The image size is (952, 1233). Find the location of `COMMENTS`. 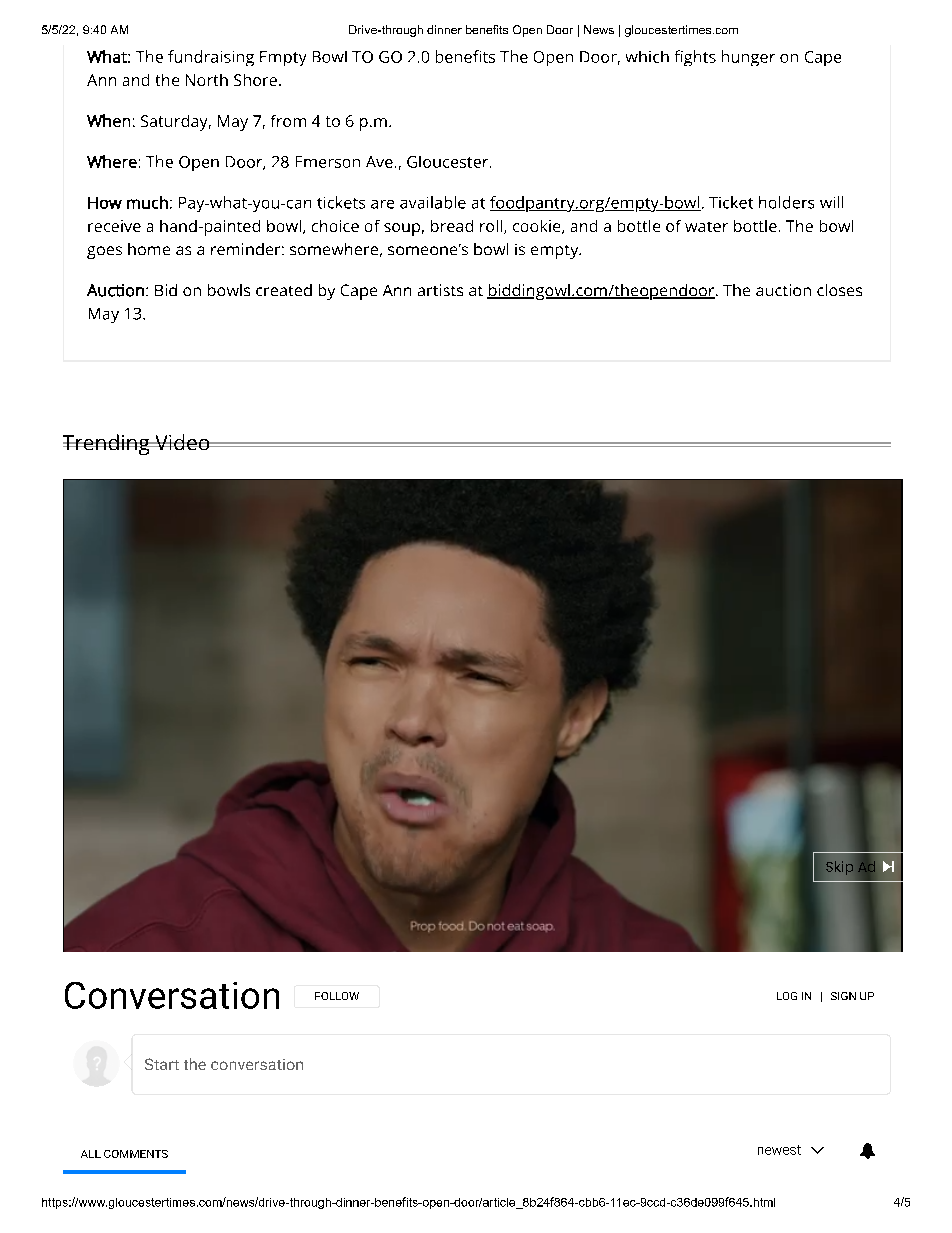

COMMENTS is located at coordinates (136, 1154).
